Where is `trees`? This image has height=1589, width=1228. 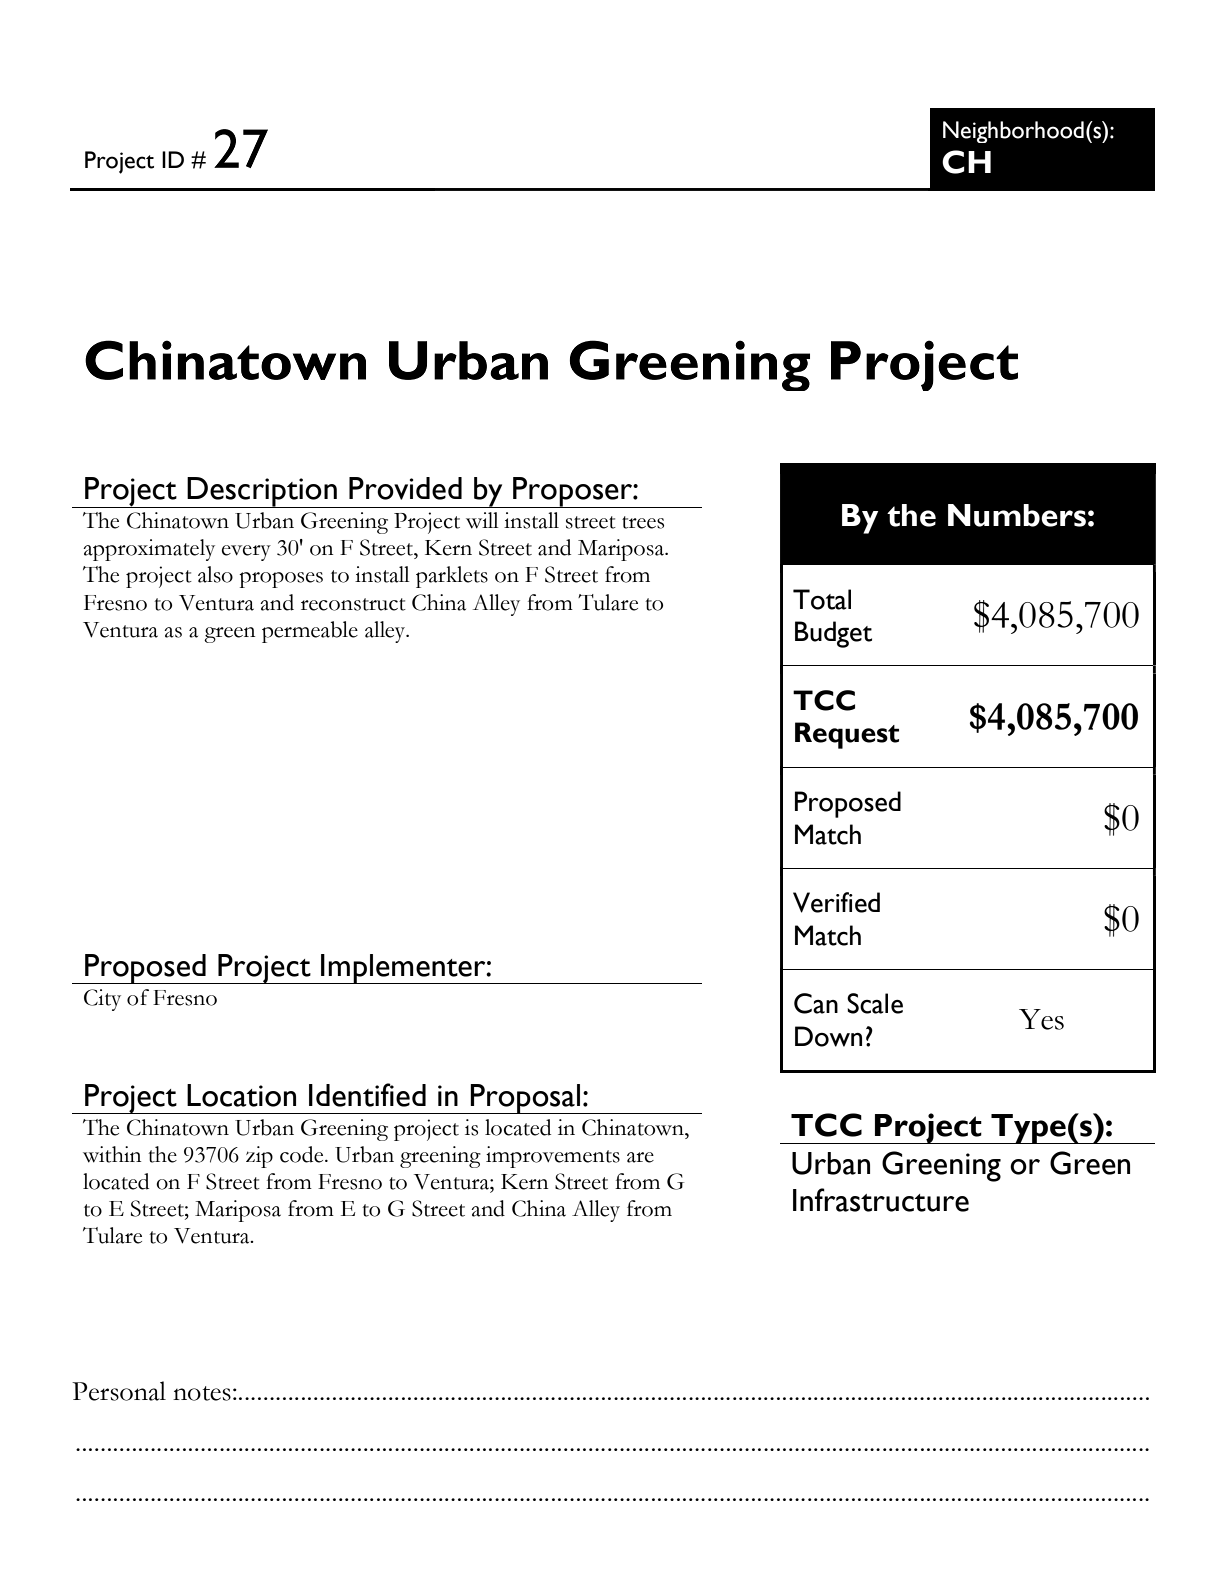
trees is located at coordinates (643, 522).
